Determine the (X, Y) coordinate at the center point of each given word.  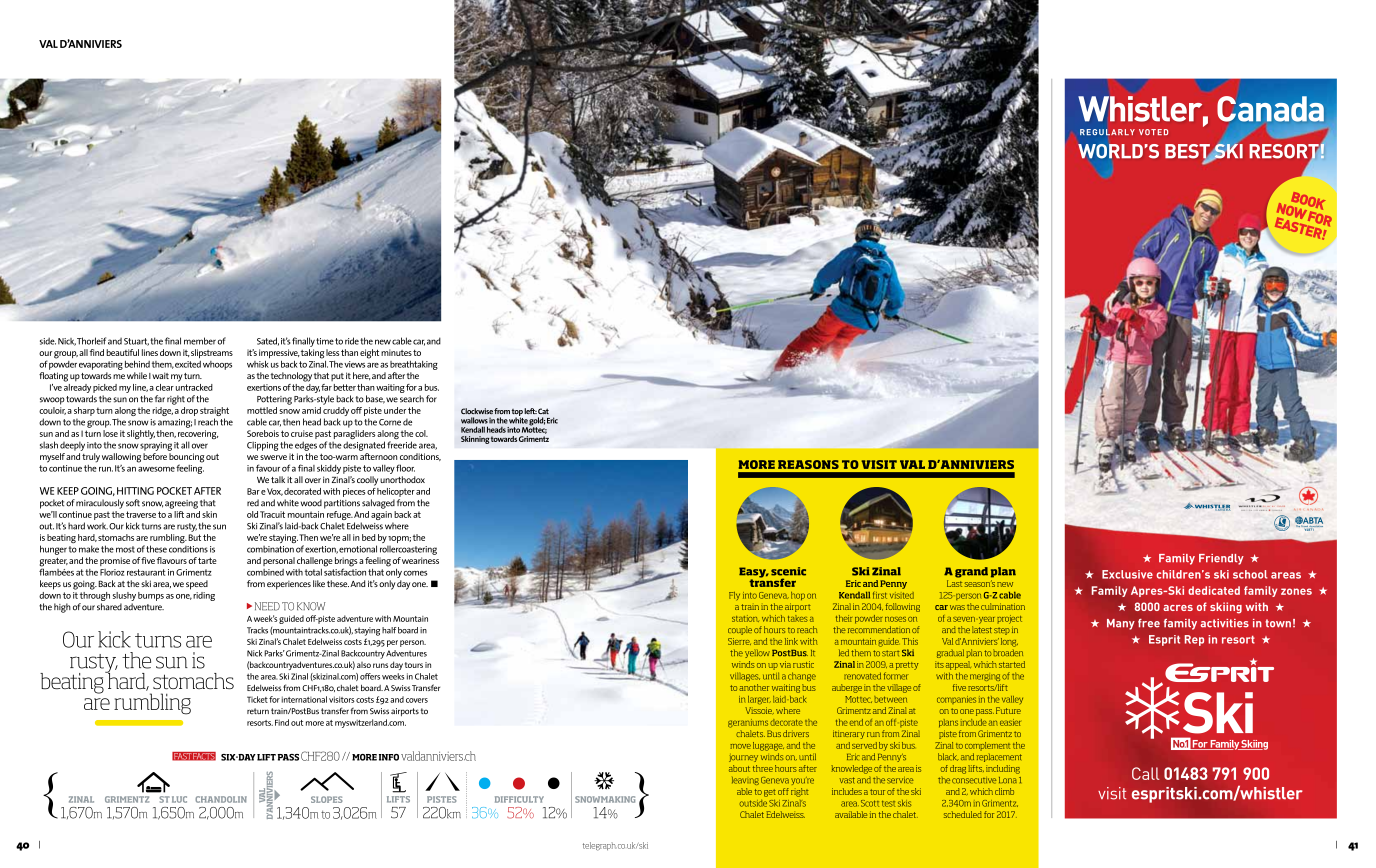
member (200, 341)
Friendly (1221, 559)
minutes (396, 352)
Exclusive (1127, 574)
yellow (757, 653)
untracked (194, 386)
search (412, 399)
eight (369, 354)
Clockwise (477, 411)
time (325, 341)
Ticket (257, 699)
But (194, 537)
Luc (179, 799)
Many (1121, 624)
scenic (788, 571)
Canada (1270, 109)
